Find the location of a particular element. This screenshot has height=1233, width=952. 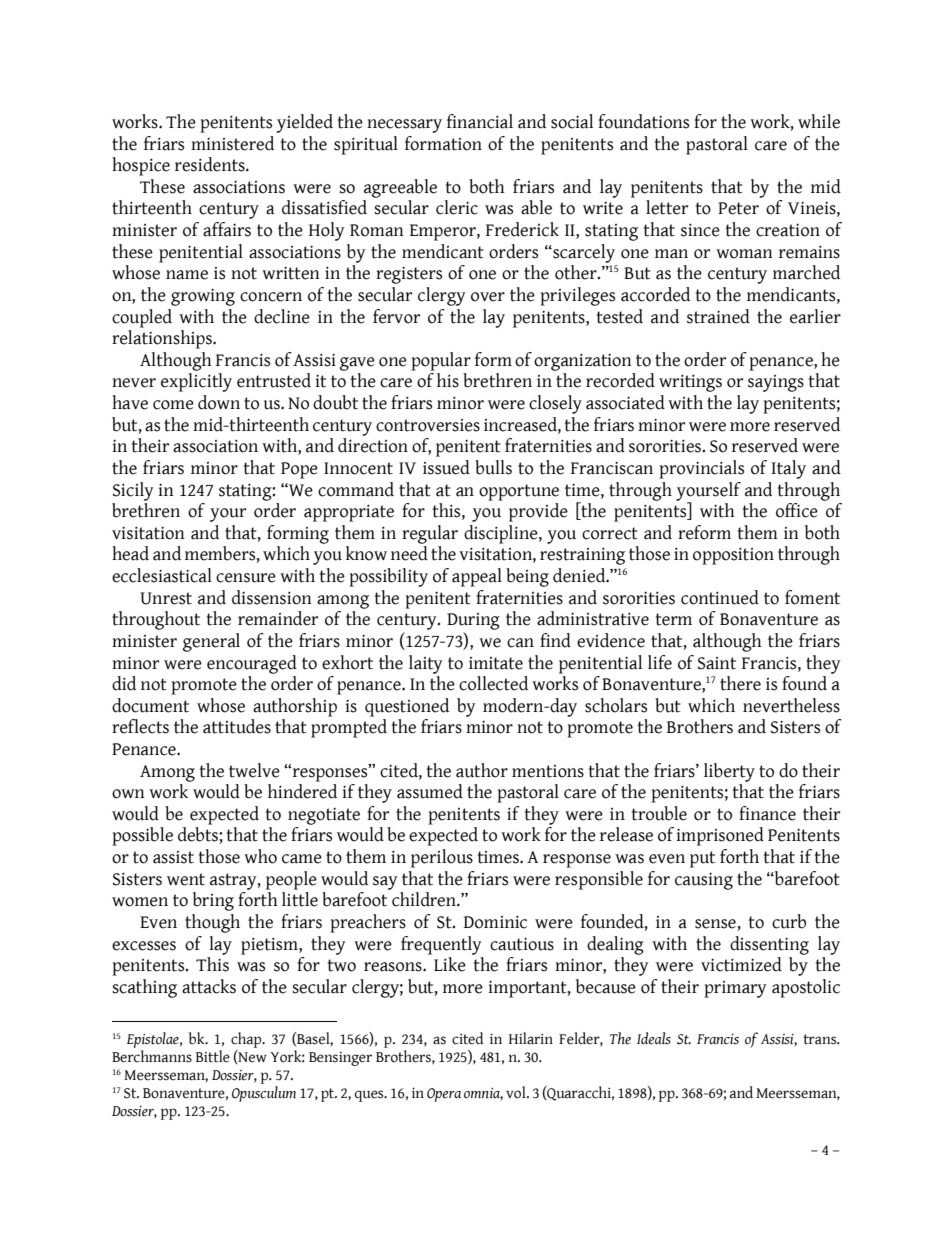

During is located at coordinates (473, 621).
